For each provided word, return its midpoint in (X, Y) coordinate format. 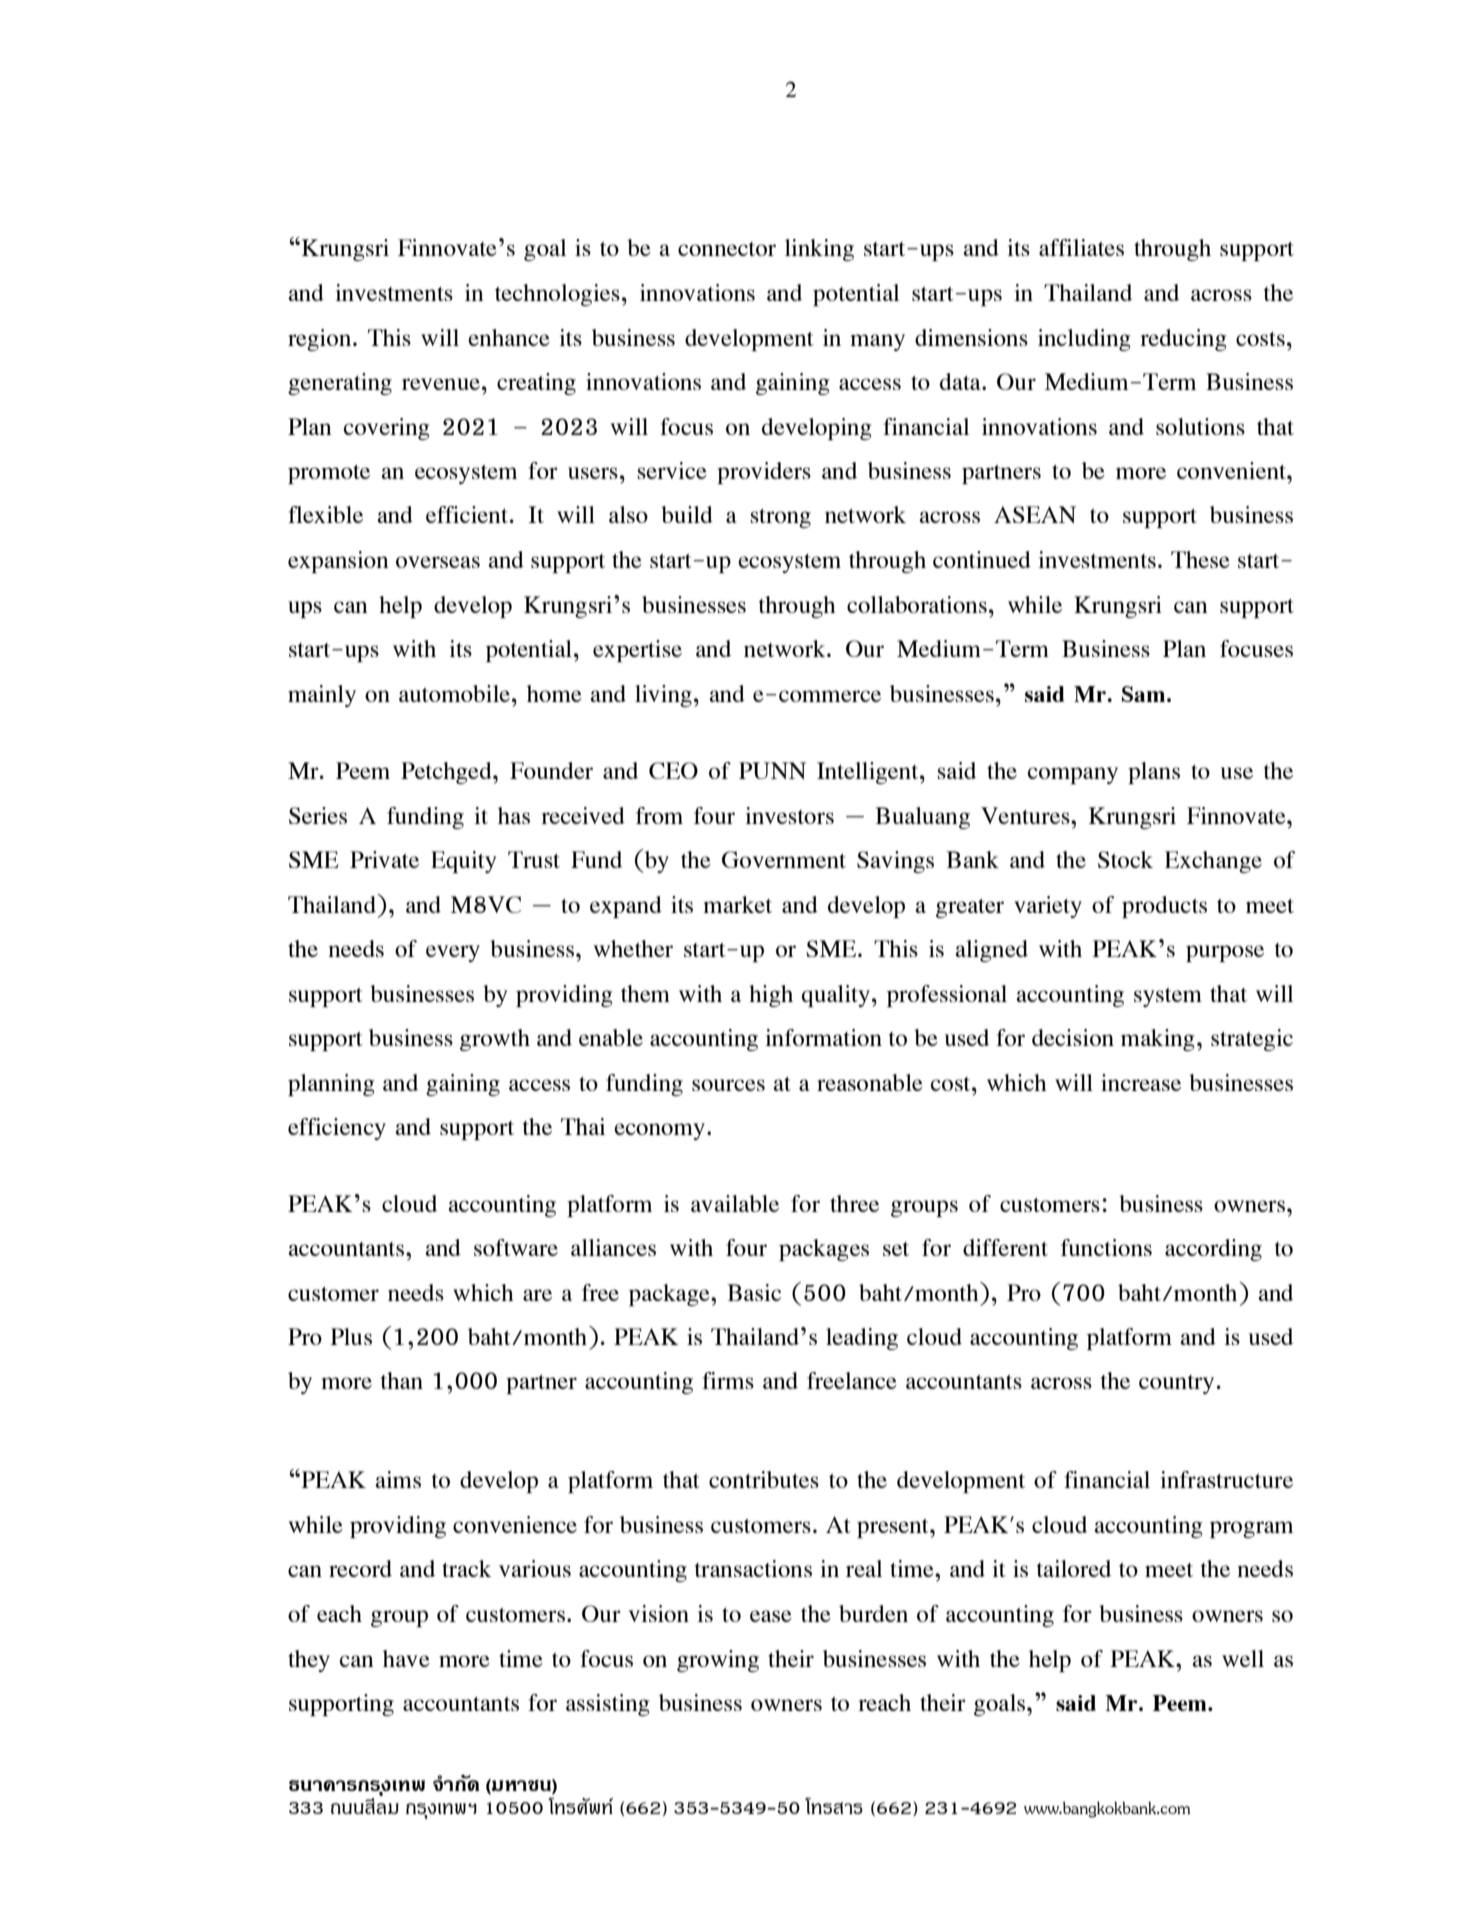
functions (1106, 1247)
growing (718, 1661)
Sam (1145, 694)
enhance (509, 337)
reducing (1183, 340)
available (735, 1203)
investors (789, 815)
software (516, 1247)
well (1243, 1658)
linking (819, 250)
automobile (456, 693)
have (406, 1658)
